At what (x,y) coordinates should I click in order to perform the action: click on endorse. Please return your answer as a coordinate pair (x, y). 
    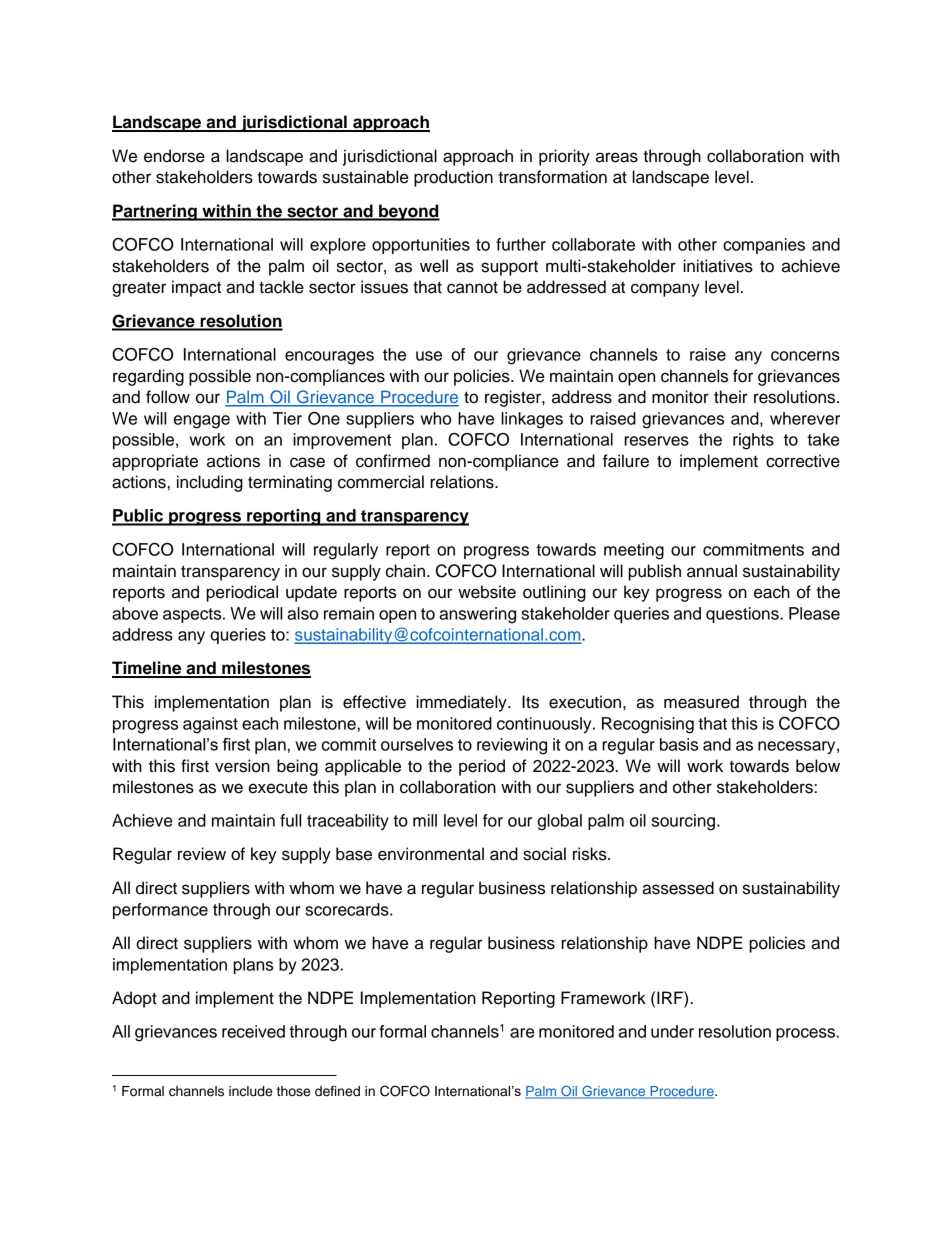
    Looking at the image, I should click on (174, 156).
